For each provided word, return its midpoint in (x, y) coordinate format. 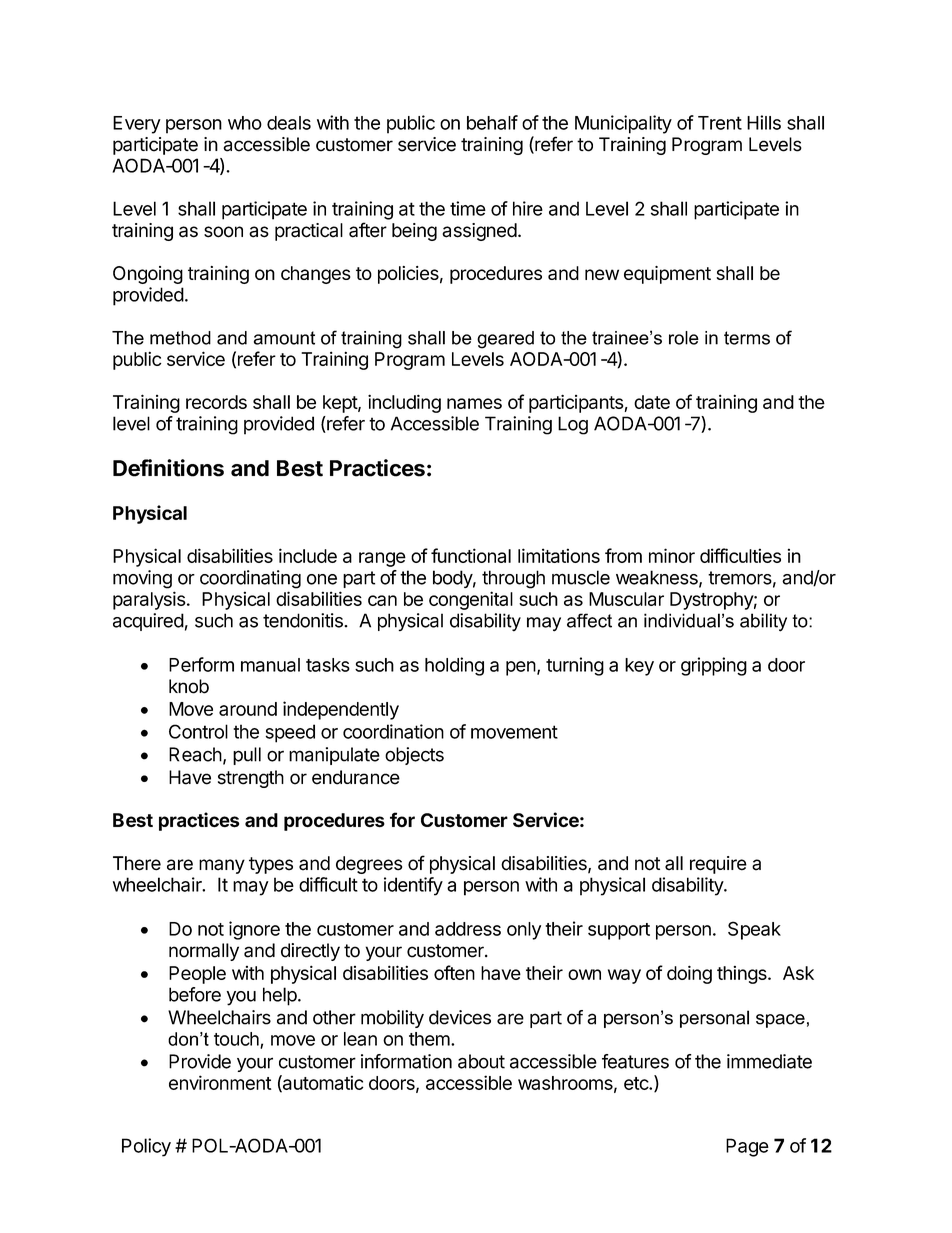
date (652, 402)
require (718, 865)
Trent (720, 123)
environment (220, 1082)
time (468, 208)
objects (414, 756)
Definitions (168, 468)
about (481, 1061)
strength (251, 779)
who (245, 123)
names (474, 403)
